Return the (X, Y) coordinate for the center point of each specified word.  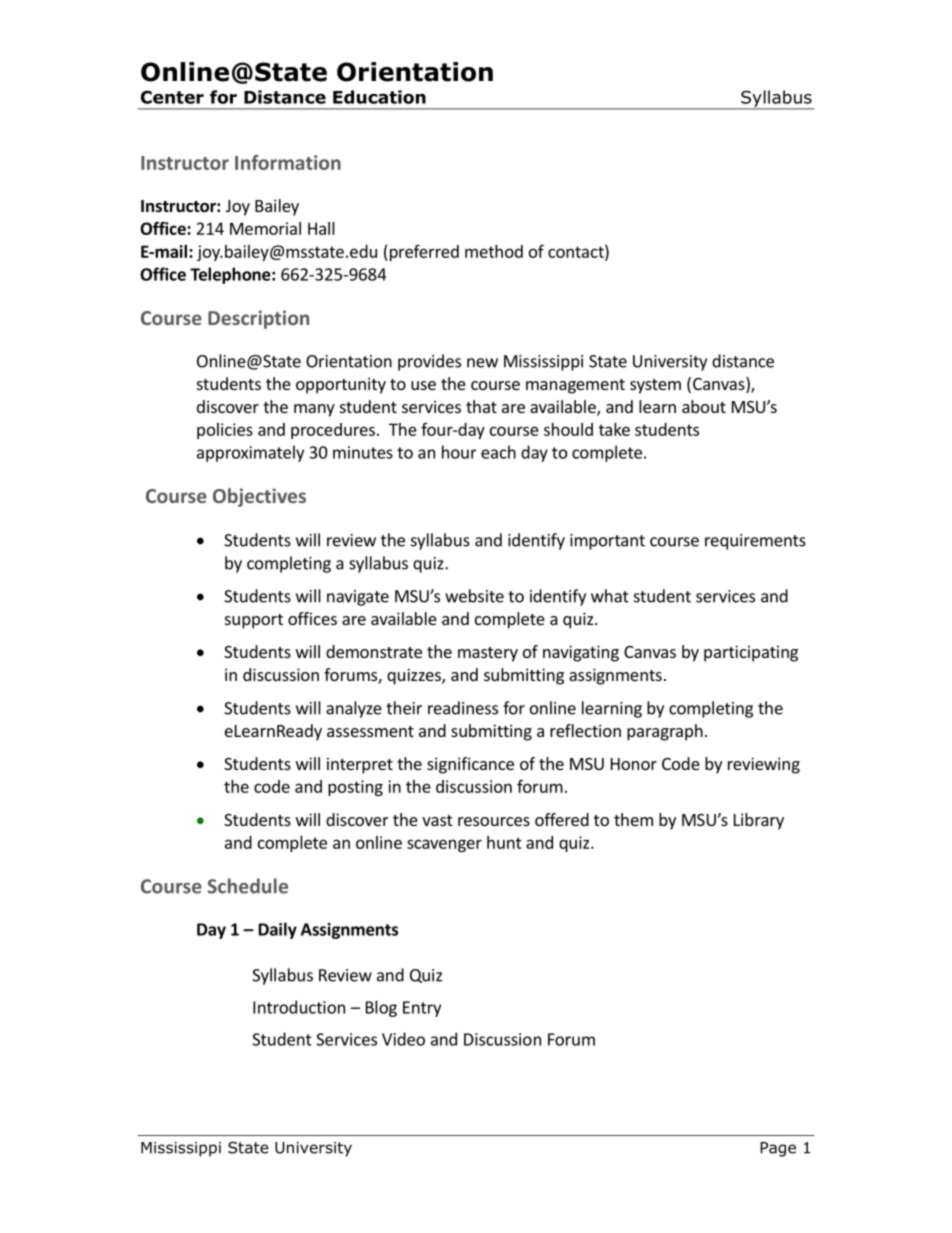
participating (751, 653)
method (494, 251)
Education (379, 97)
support (254, 621)
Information (288, 162)
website (474, 596)
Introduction (299, 1007)
